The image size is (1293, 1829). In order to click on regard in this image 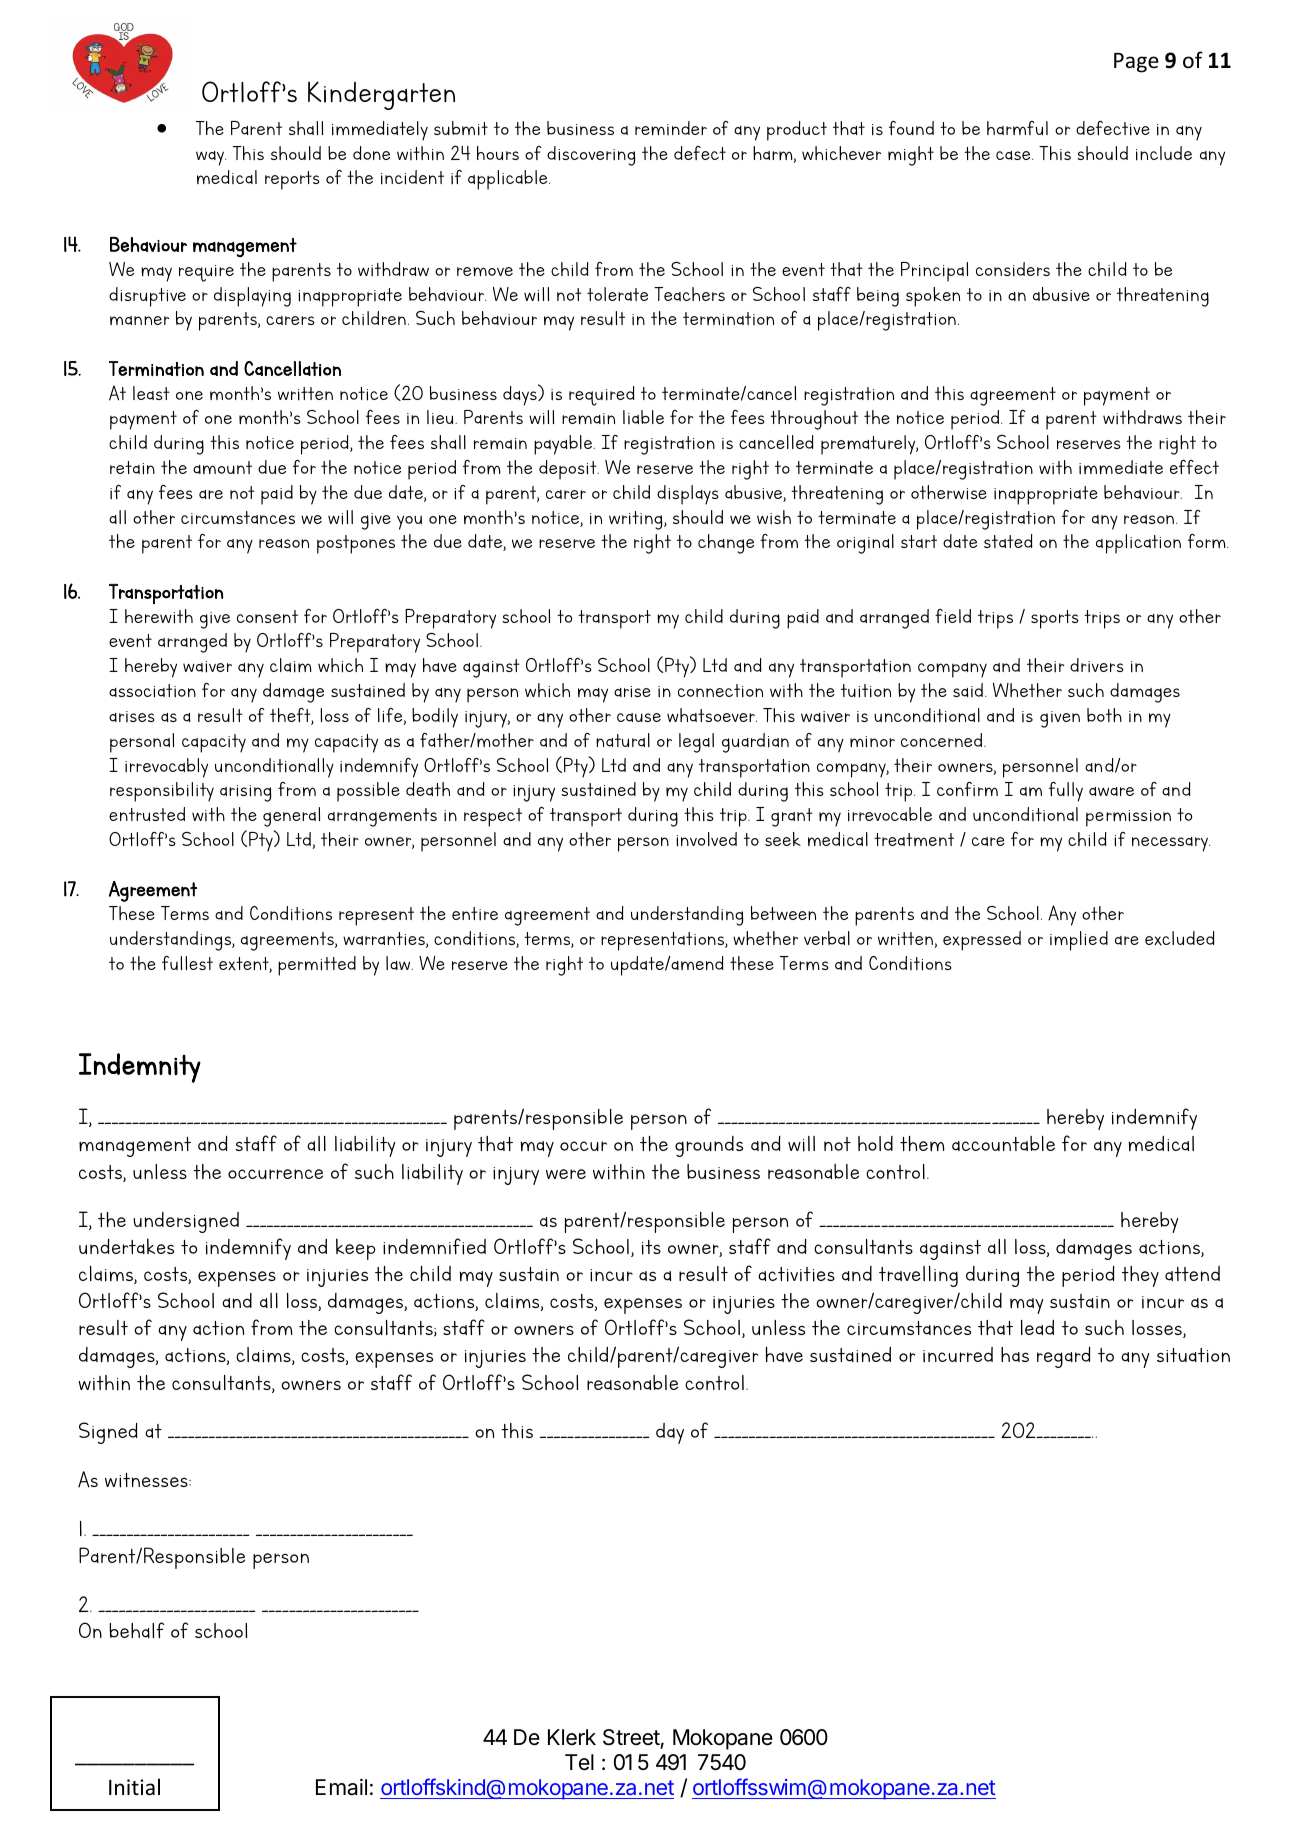, I will do `click(1064, 1357)`.
